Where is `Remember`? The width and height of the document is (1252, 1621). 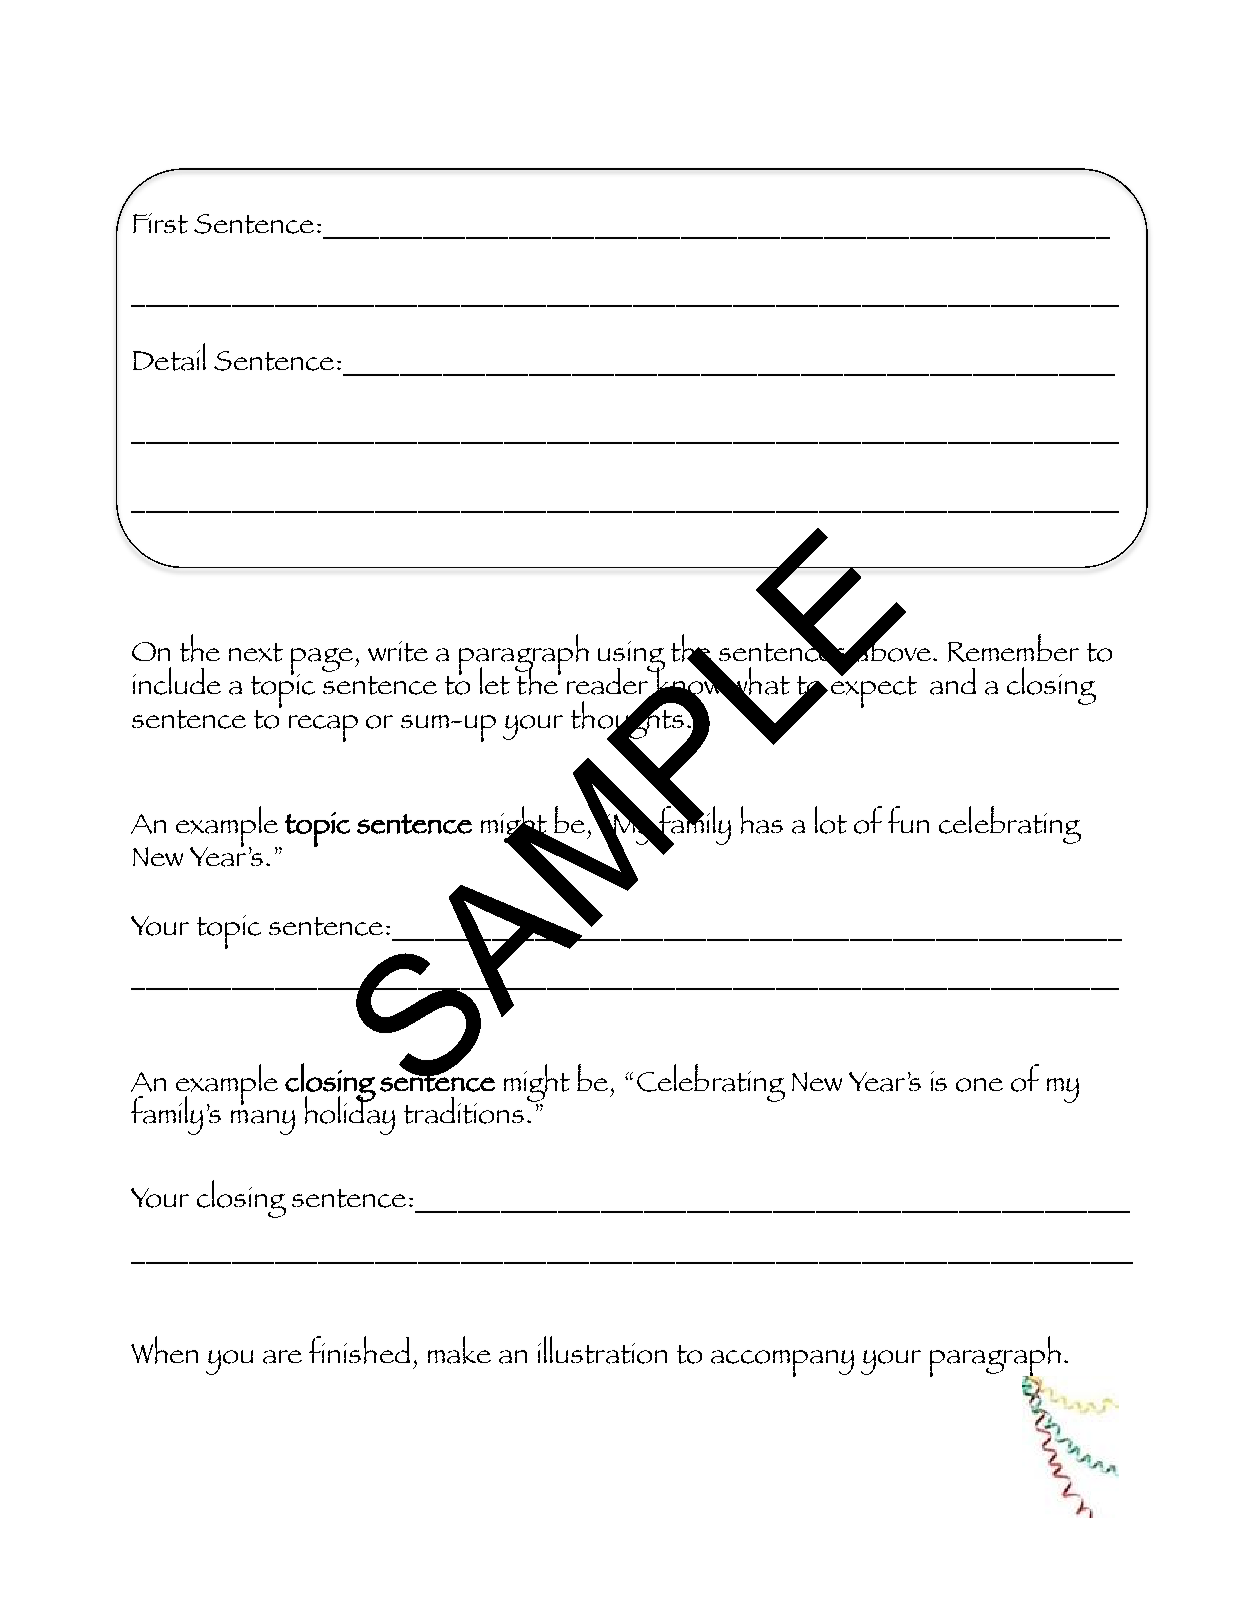 Remember is located at coordinates (1013, 648).
